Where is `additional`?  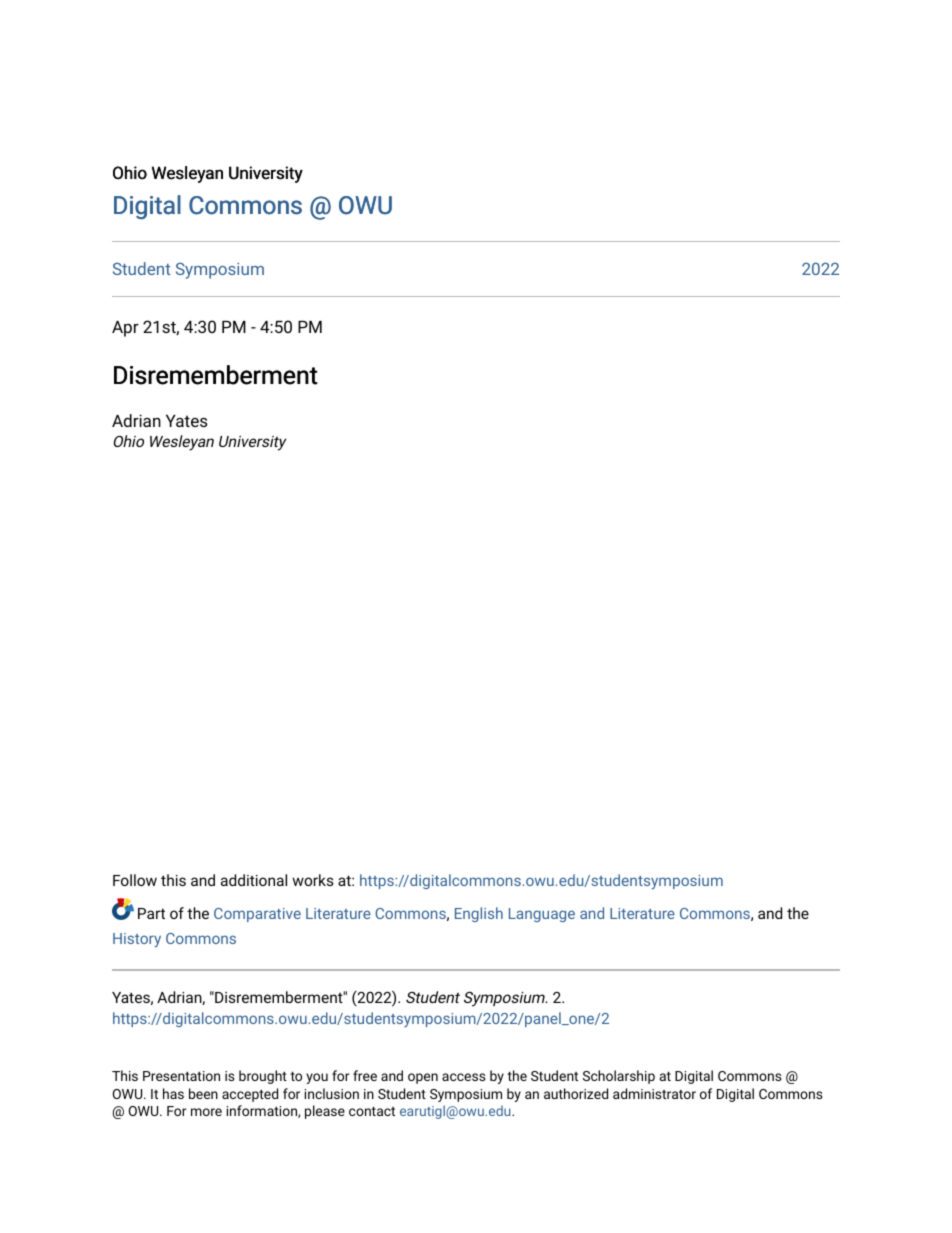
additional is located at coordinates (254, 880).
